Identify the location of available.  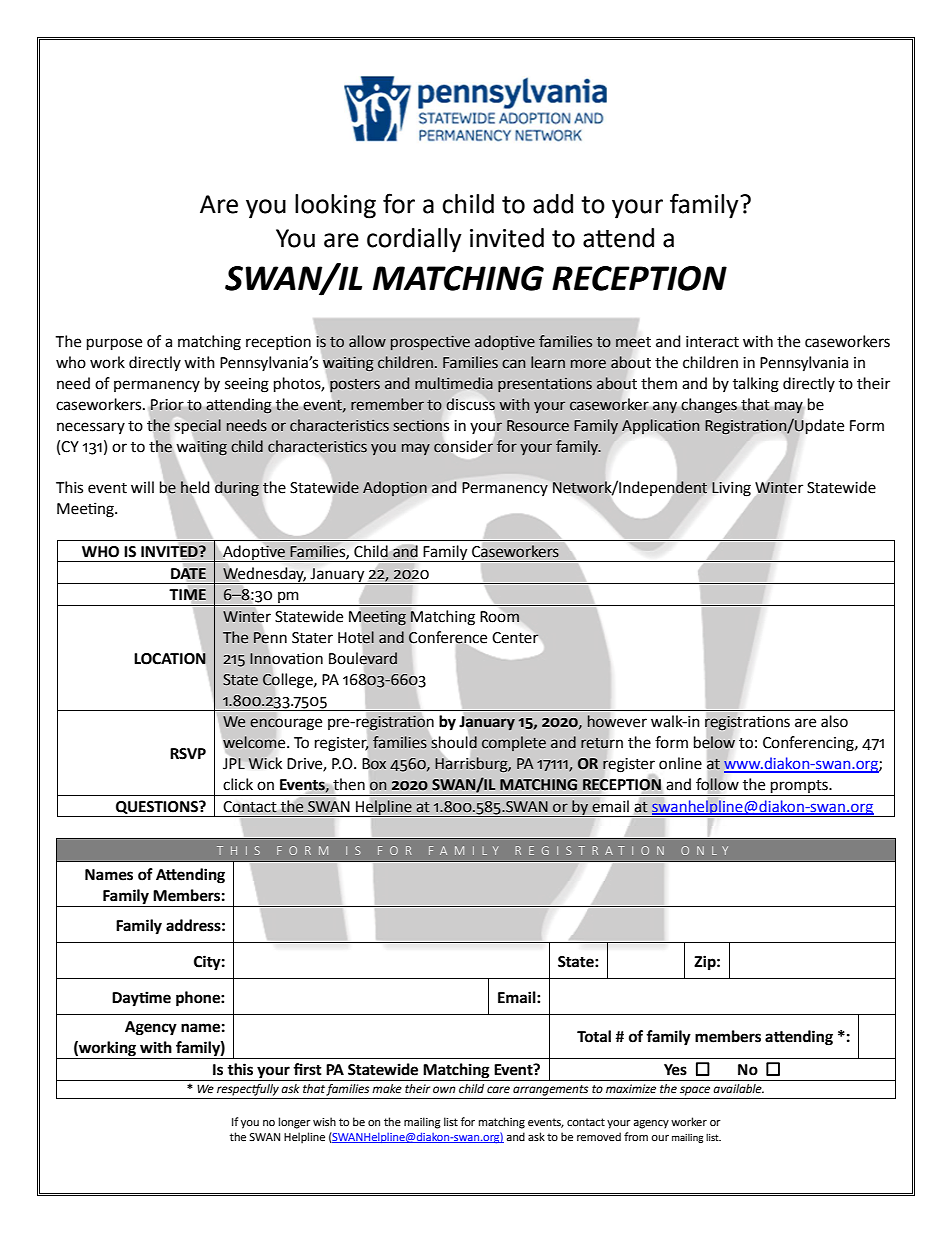
(738, 1089).
